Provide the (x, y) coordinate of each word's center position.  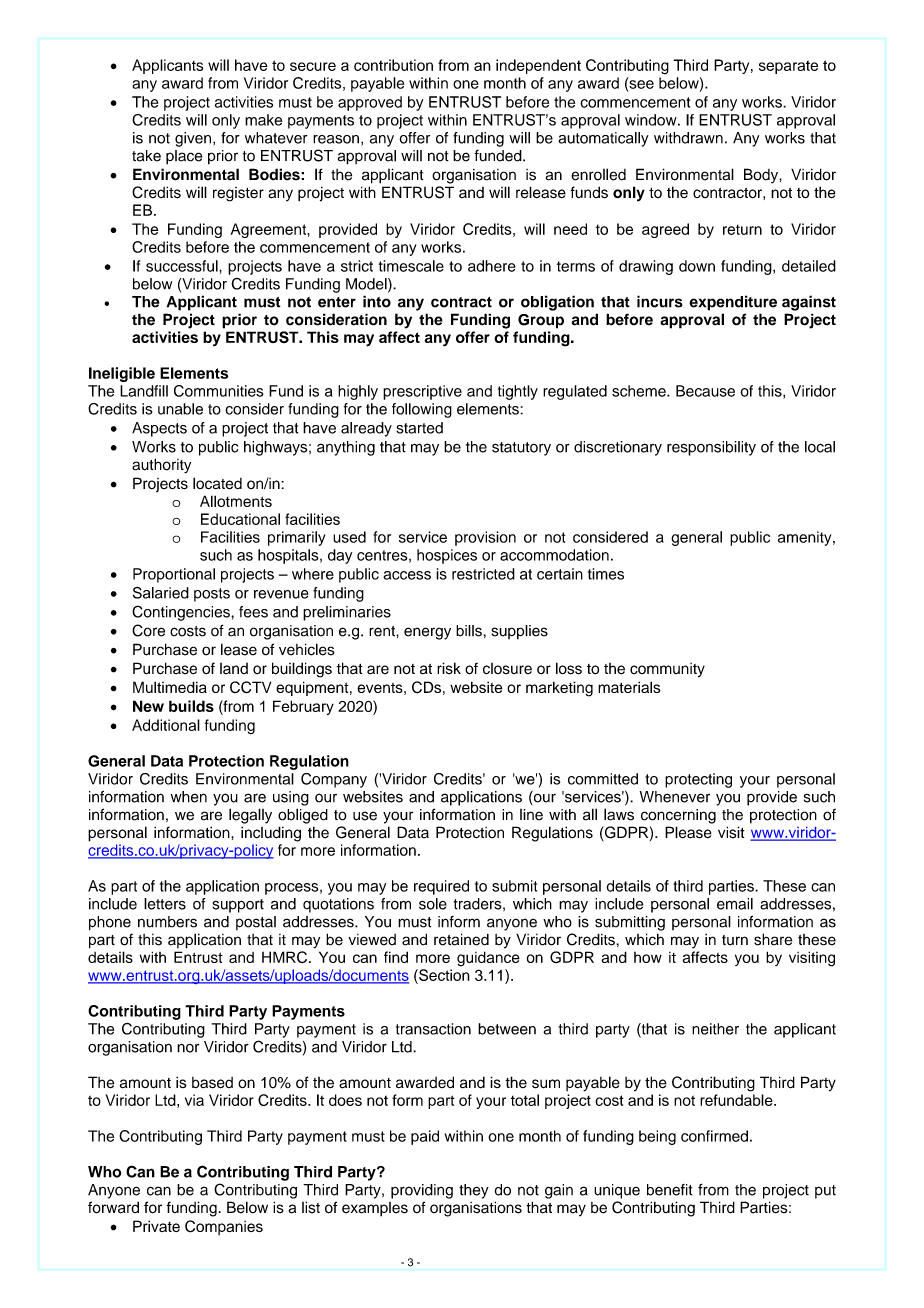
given (193, 139)
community (667, 670)
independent (538, 66)
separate (788, 67)
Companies (224, 1227)
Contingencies (182, 613)
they (474, 1191)
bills (470, 631)
